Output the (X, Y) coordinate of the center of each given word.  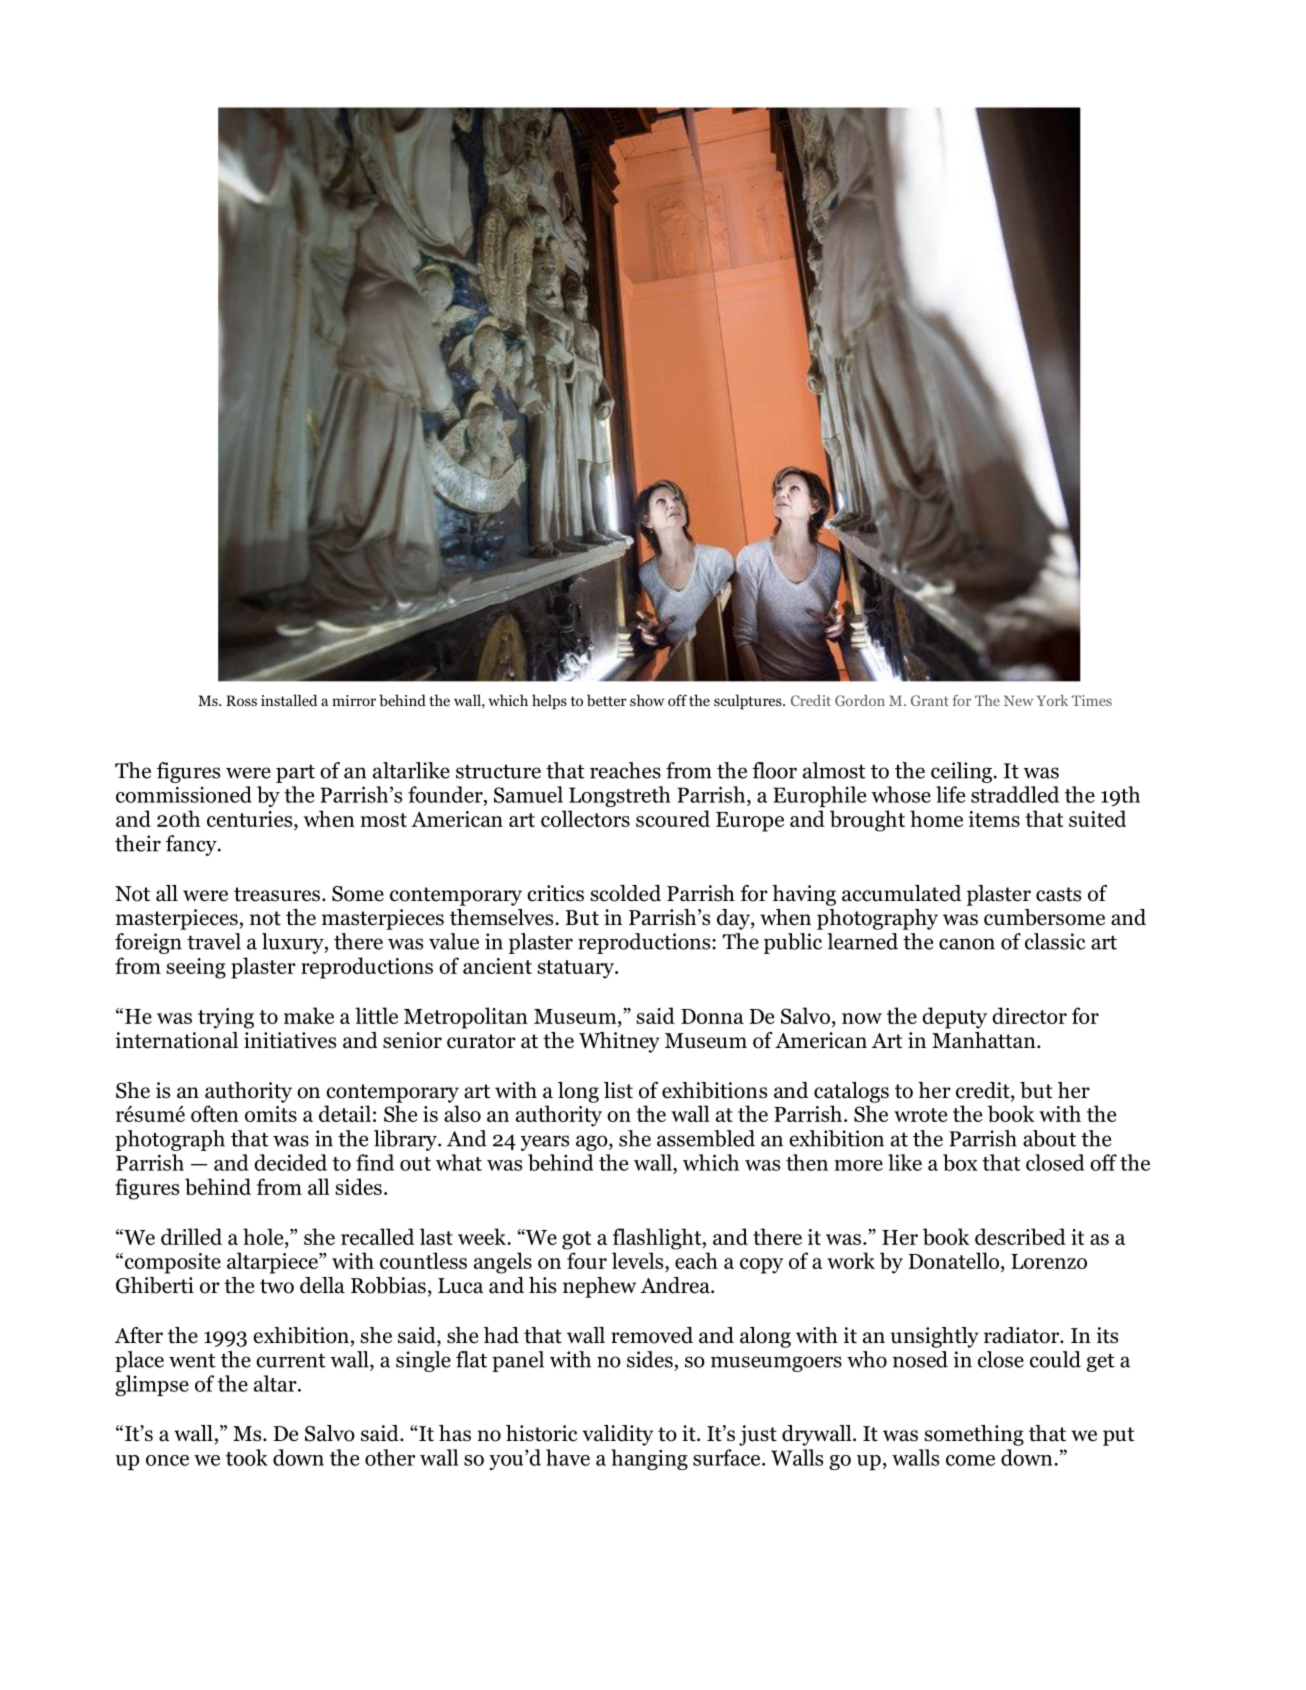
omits (271, 1114)
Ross (241, 700)
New (1018, 700)
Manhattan (985, 1040)
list (618, 1090)
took (247, 1457)
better (607, 700)
